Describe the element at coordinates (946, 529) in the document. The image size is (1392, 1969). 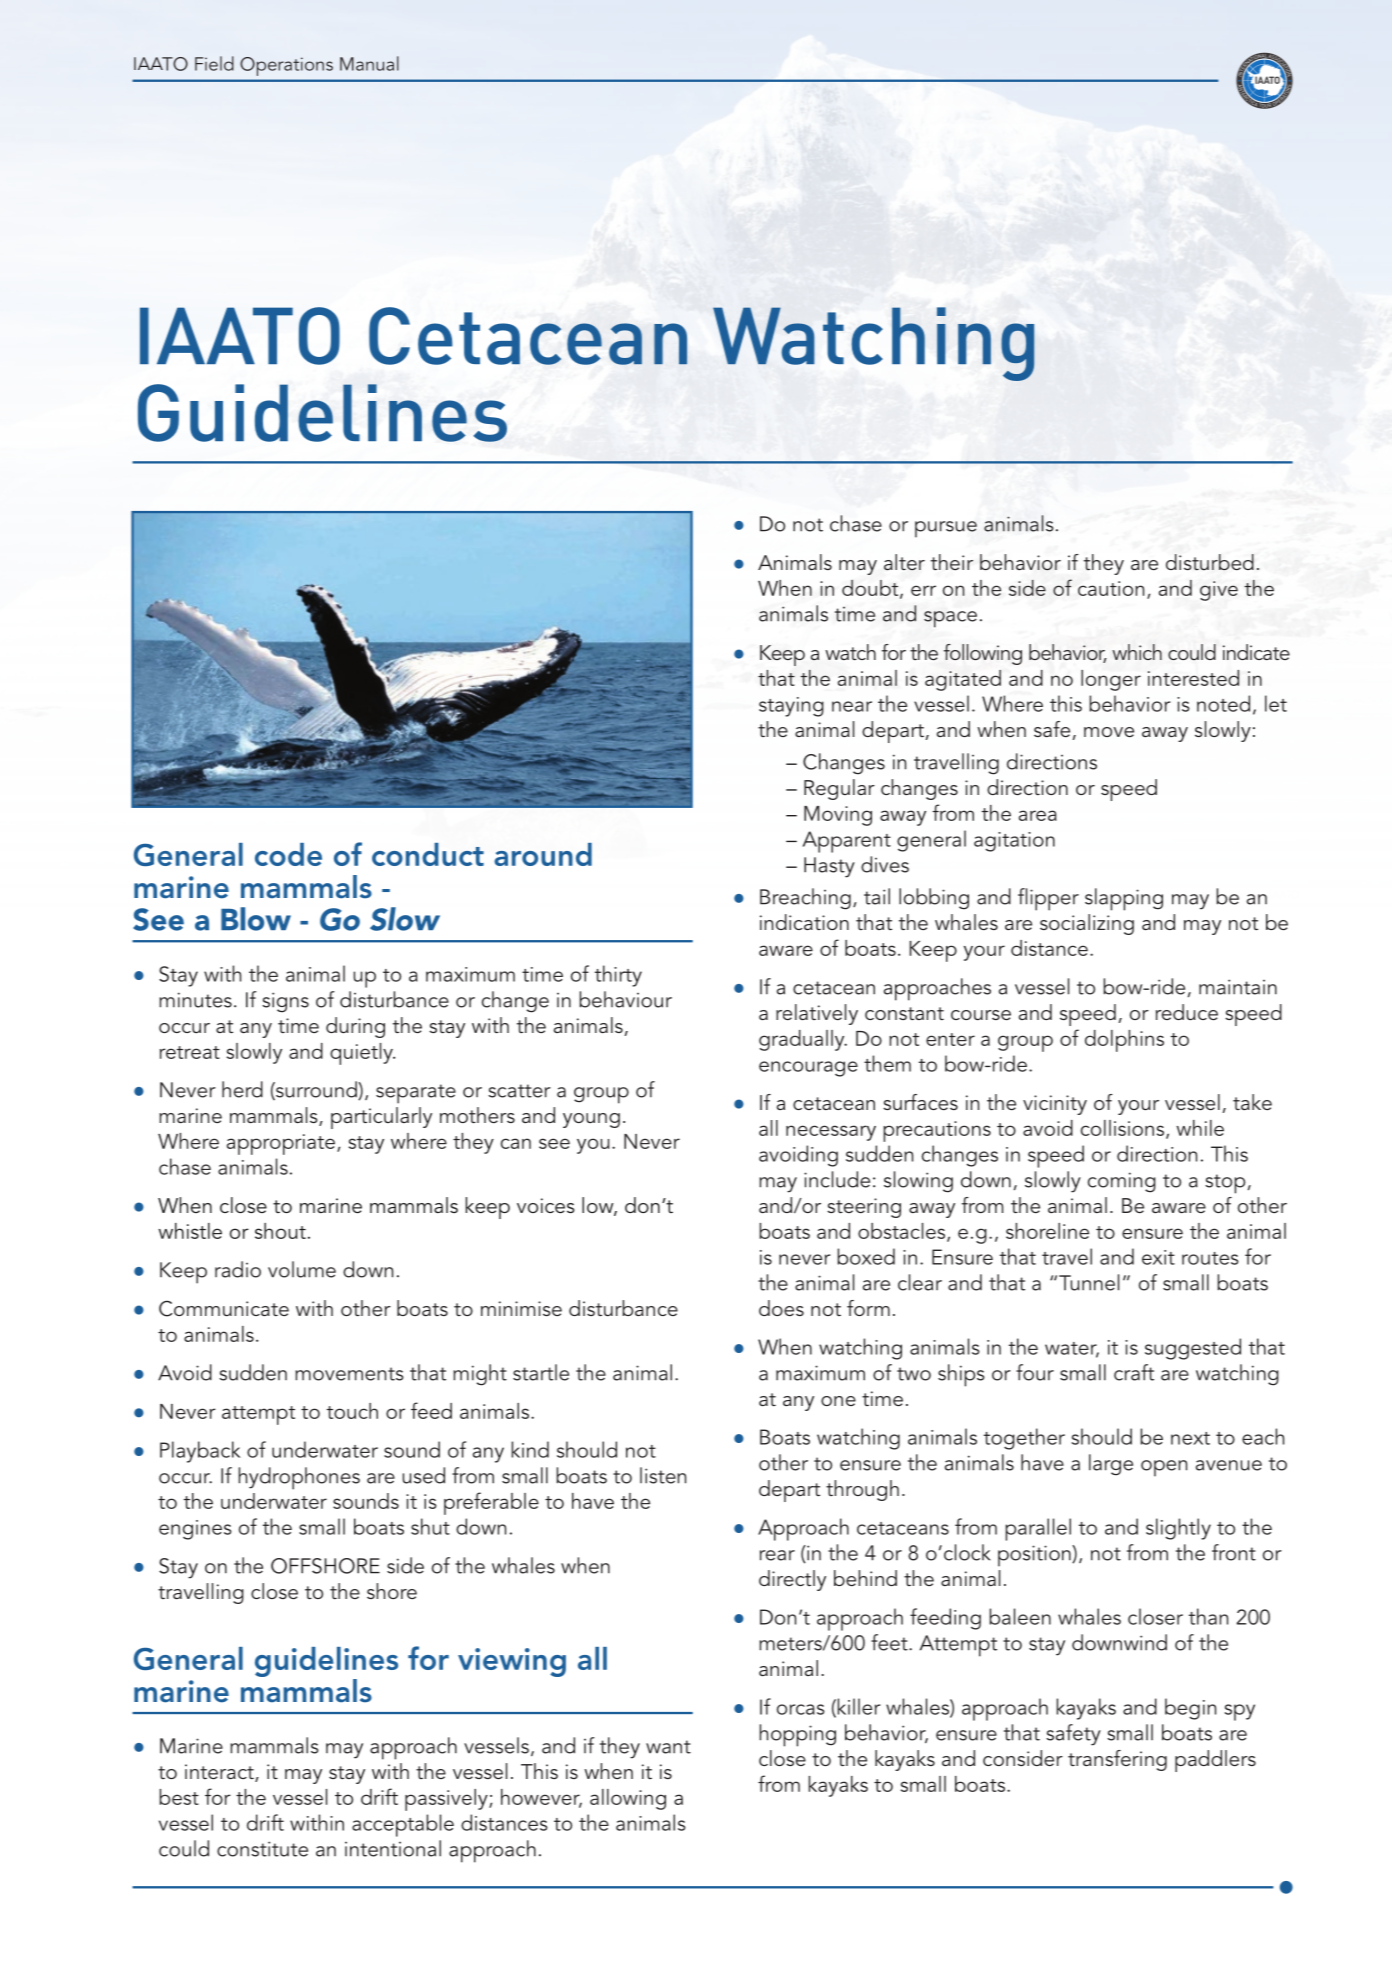
I see `pursue` at that location.
